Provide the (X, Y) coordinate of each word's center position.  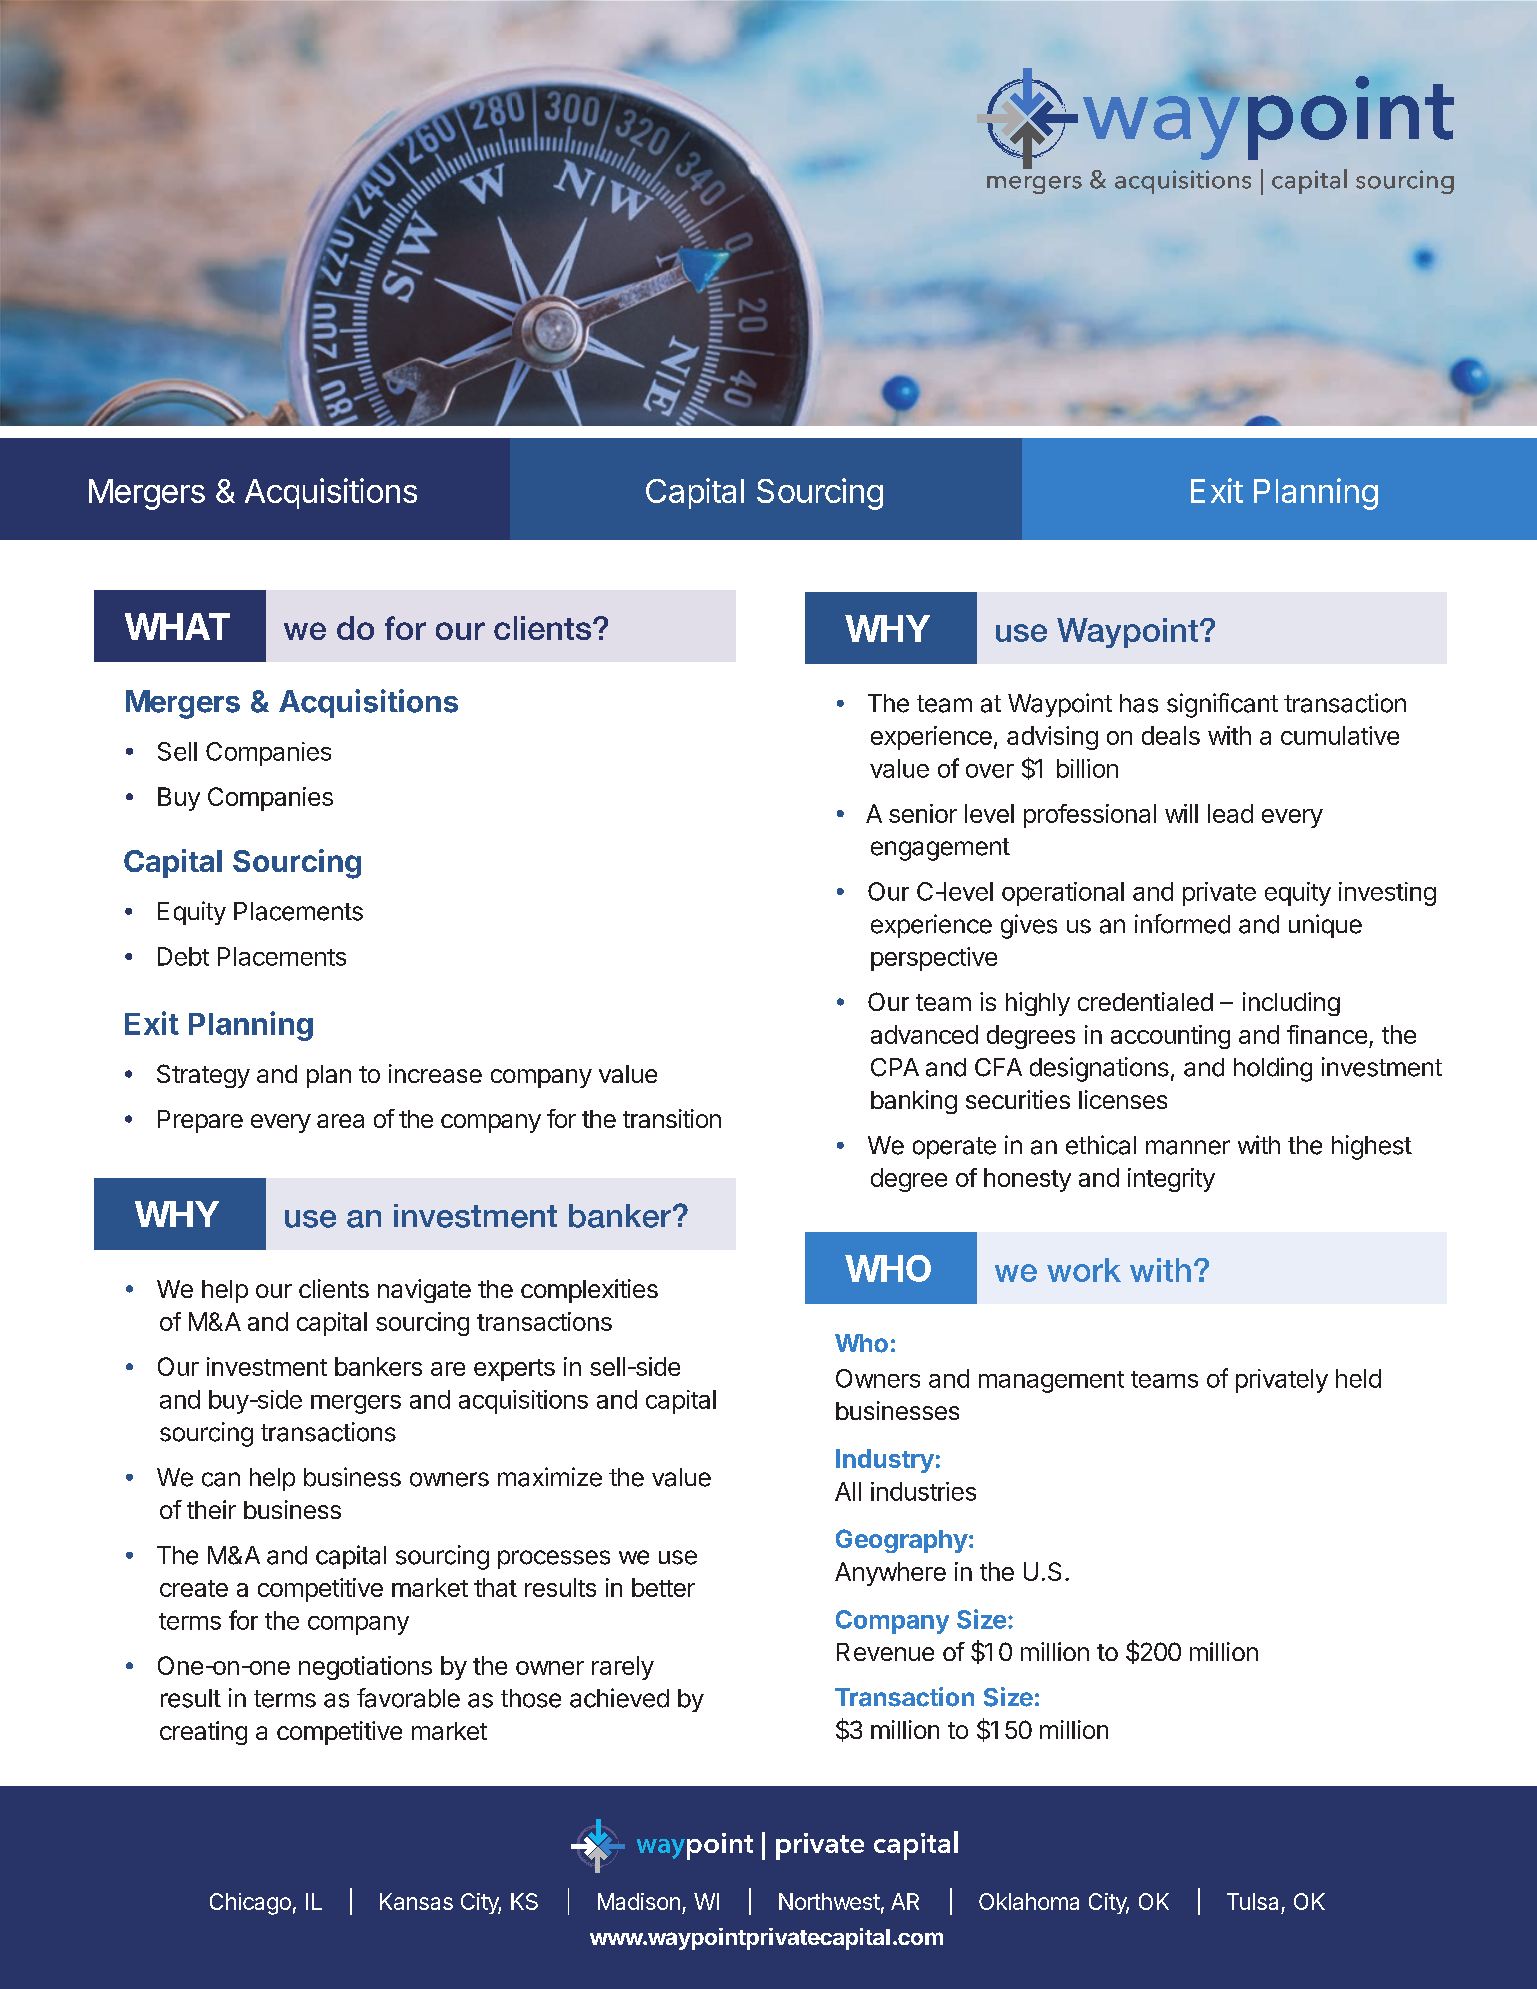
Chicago (250, 1904)
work (1084, 1270)
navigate (424, 1291)
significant (1222, 705)
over (990, 771)
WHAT (177, 626)
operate (954, 1148)
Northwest (829, 1901)
